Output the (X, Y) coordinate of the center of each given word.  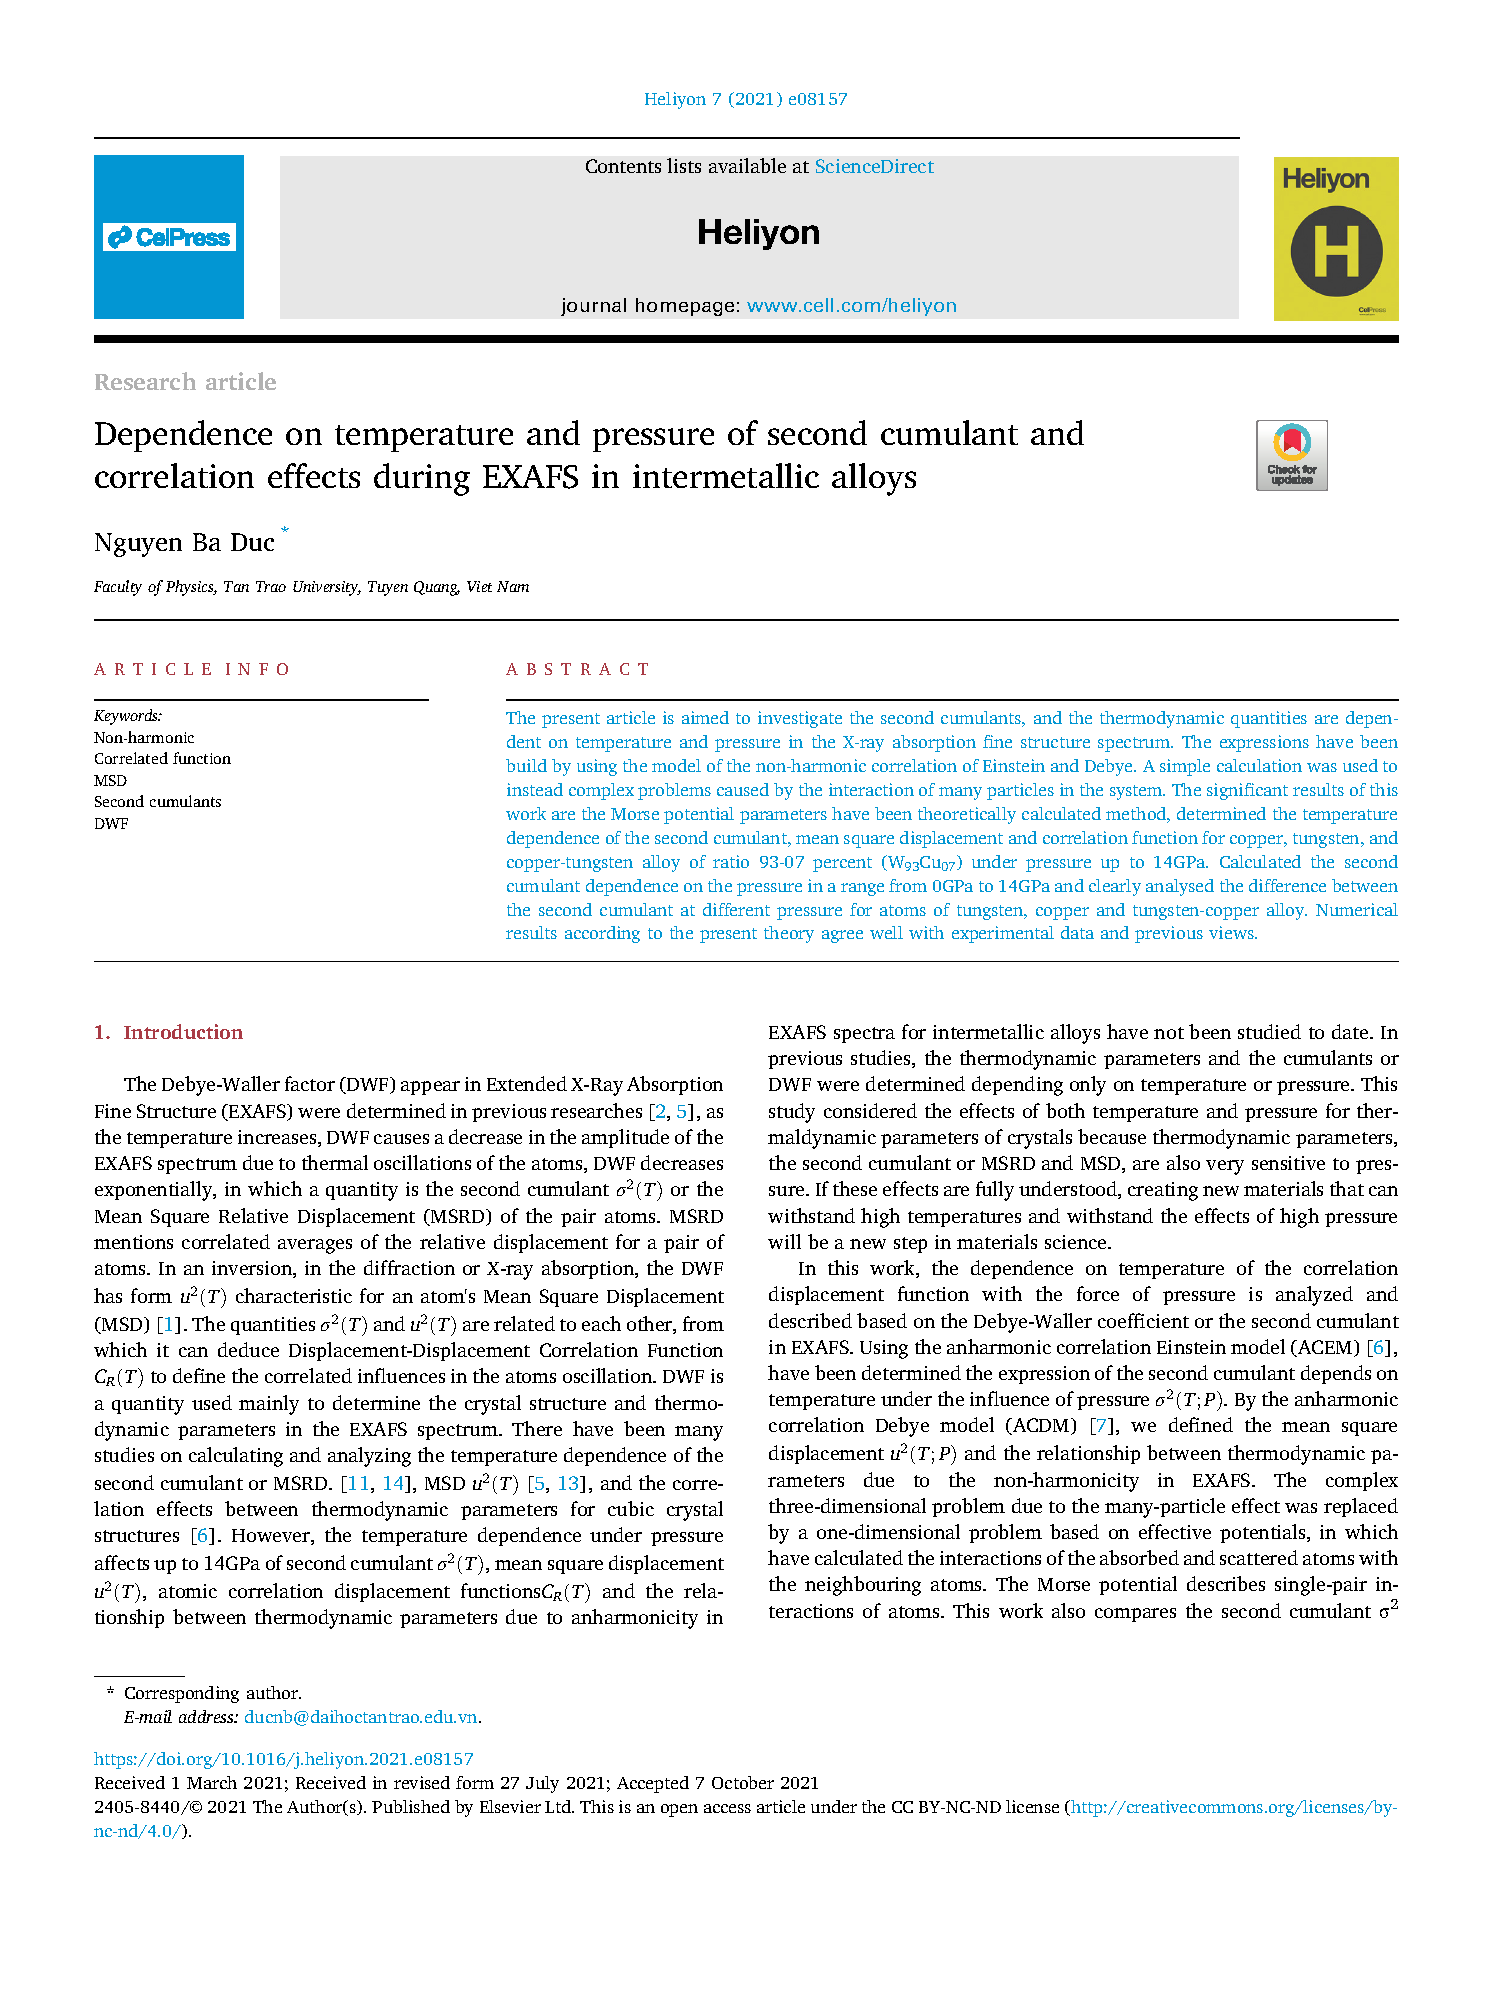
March (212, 1782)
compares (1135, 1615)
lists (684, 165)
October (743, 1782)
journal (593, 307)
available (747, 165)
